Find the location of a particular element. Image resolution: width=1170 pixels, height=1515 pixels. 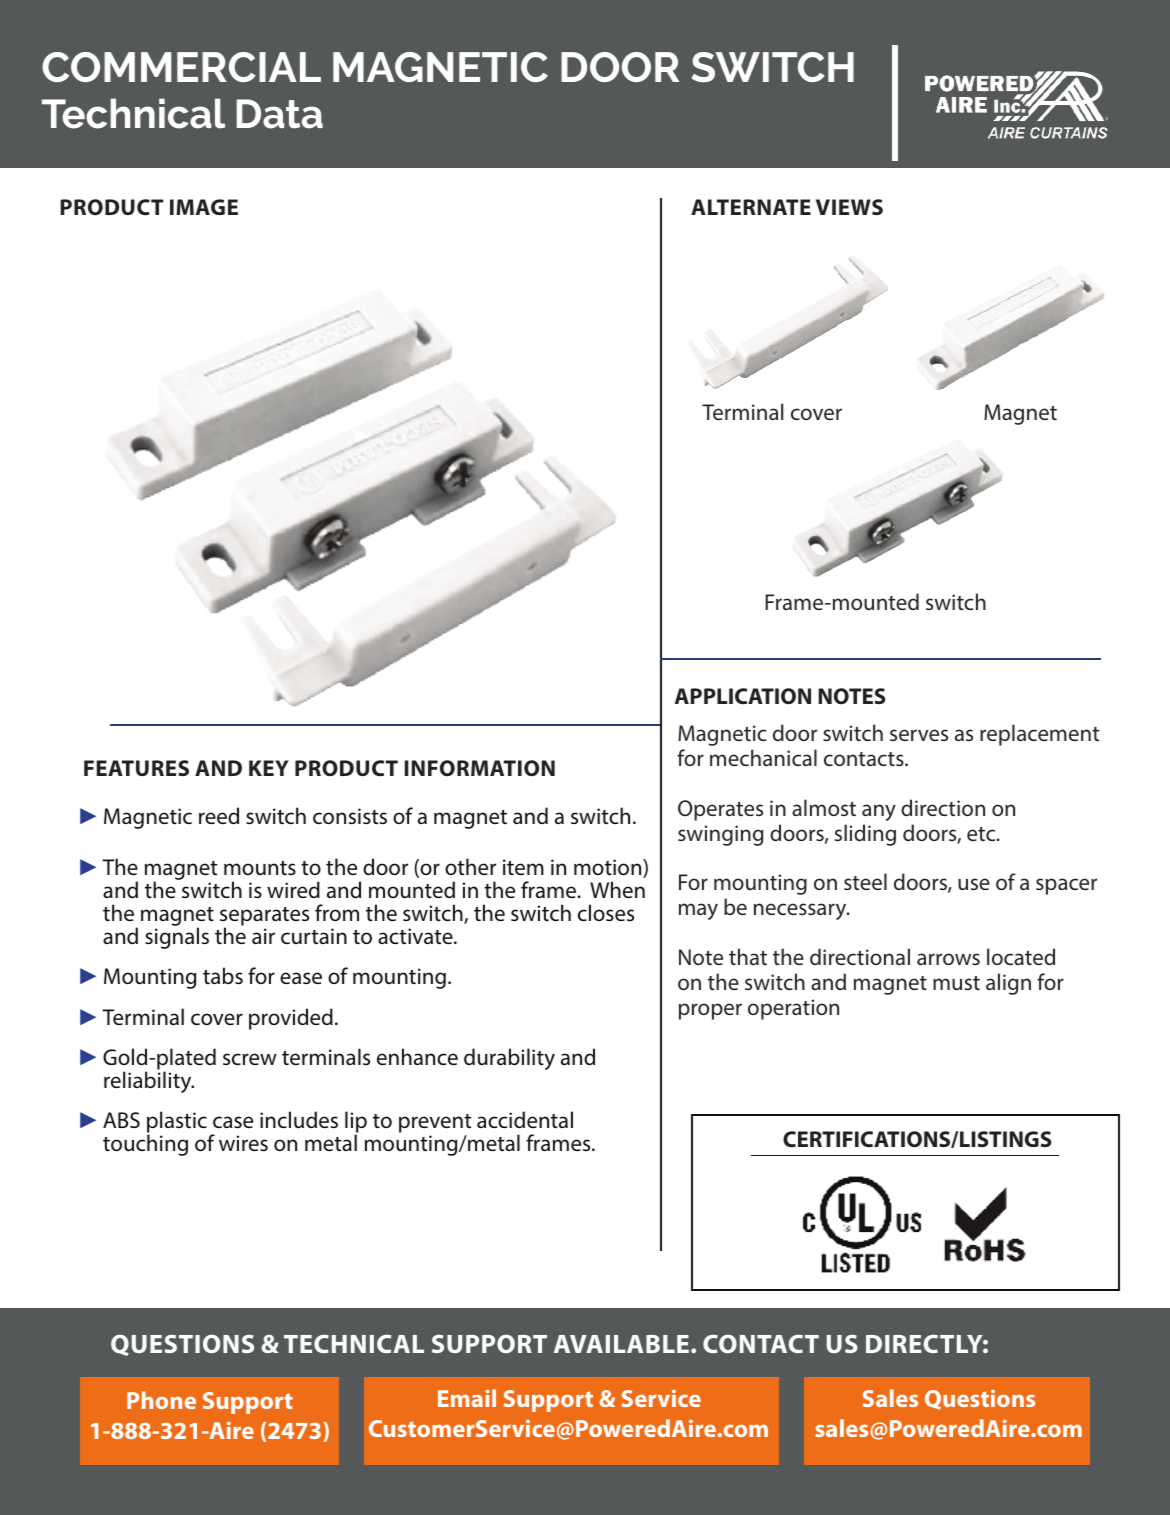

durability is located at coordinates (509, 1059).
